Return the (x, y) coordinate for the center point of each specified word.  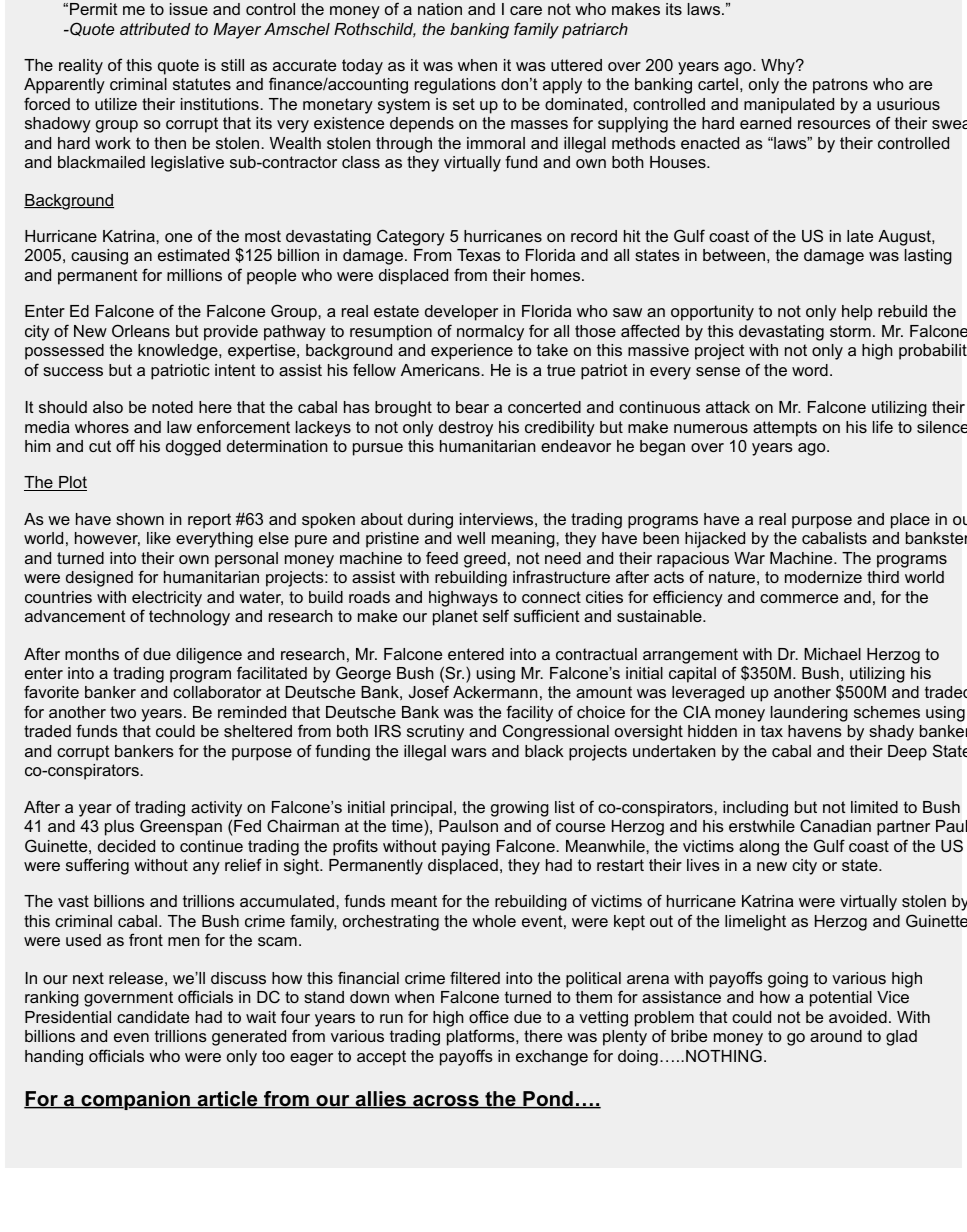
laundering (809, 714)
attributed (155, 29)
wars (469, 752)
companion (135, 1100)
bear (472, 407)
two (123, 712)
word (810, 370)
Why (779, 67)
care (526, 10)
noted (172, 407)
